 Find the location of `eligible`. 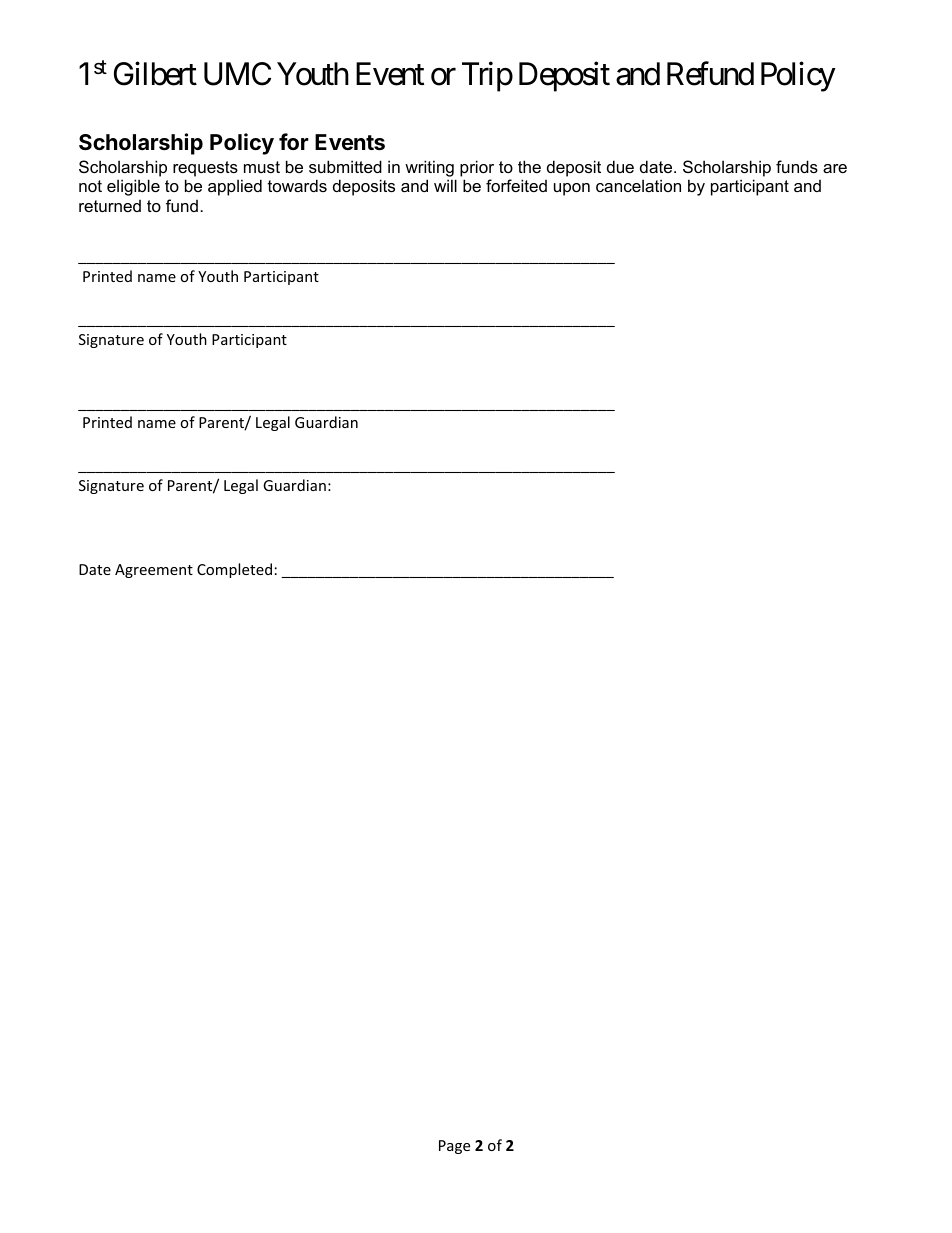

eligible is located at coordinates (133, 187).
